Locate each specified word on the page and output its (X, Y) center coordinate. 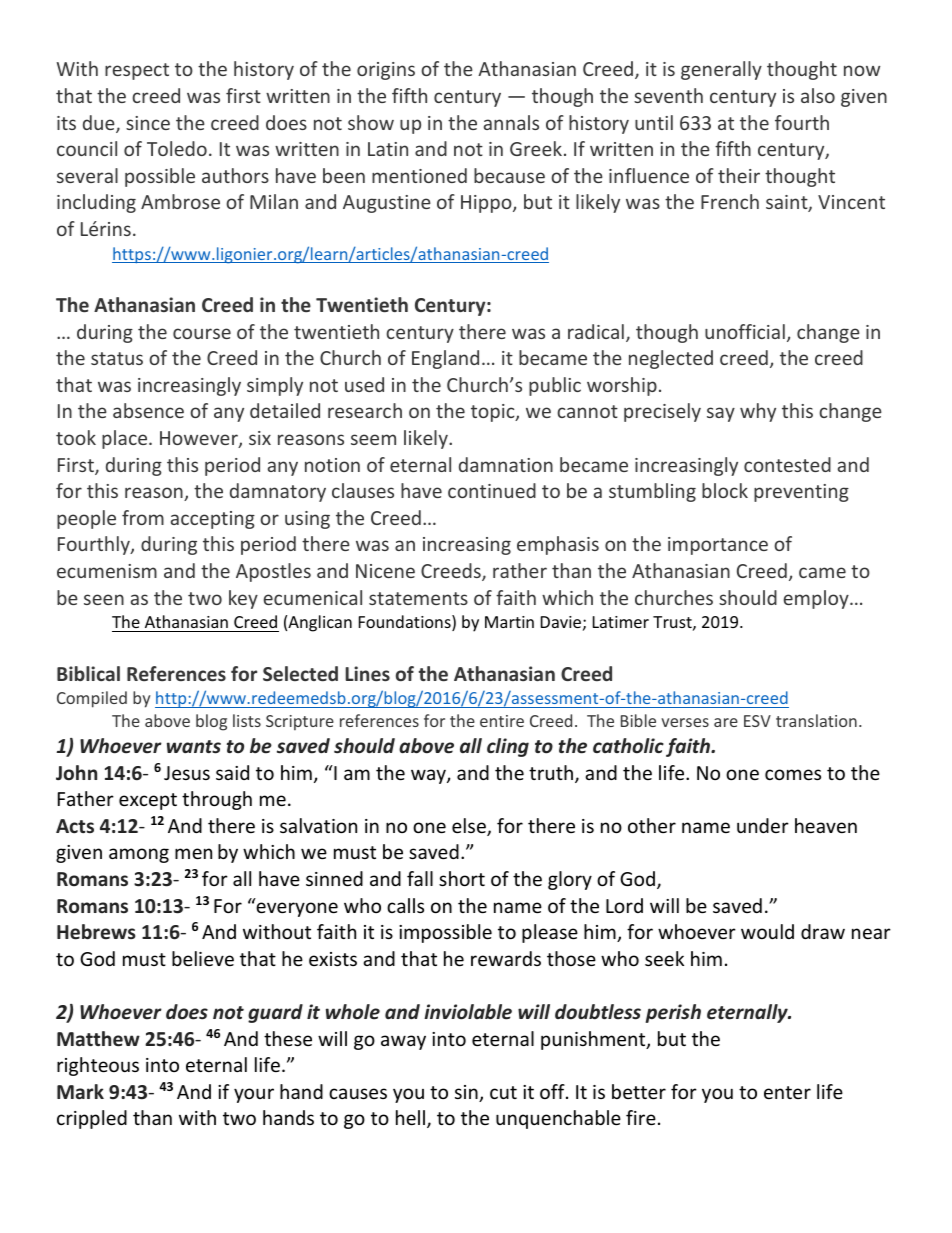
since (148, 123)
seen (104, 599)
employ (817, 599)
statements (418, 598)
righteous (98, 1066)
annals (511, 122)
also (818, 95)
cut (503, 1092)
